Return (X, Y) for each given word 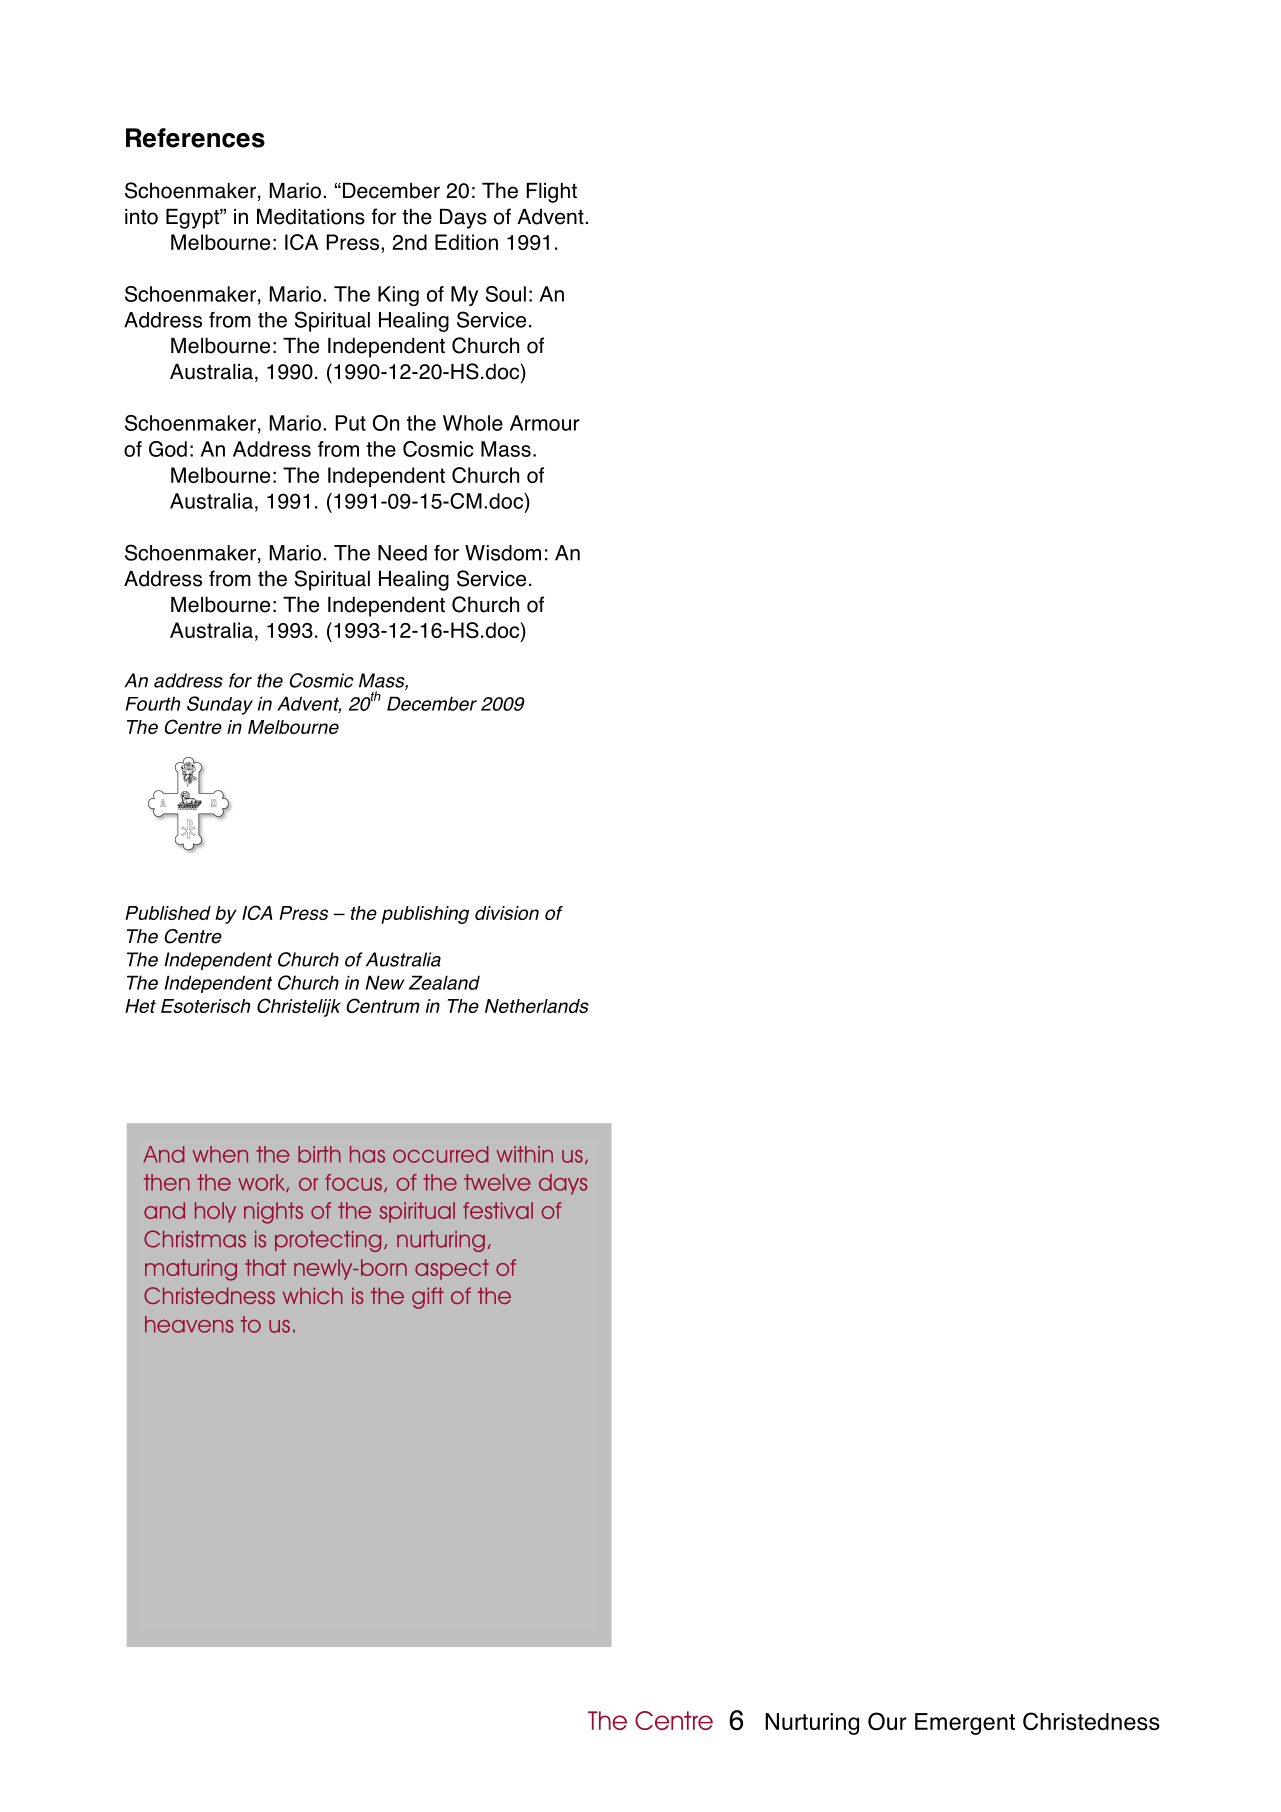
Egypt (193, 219)
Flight (552, 192)
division (507, 913)
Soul (506, 294)
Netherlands (537, 1006)
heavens (189, 1324)
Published (168, 913)
